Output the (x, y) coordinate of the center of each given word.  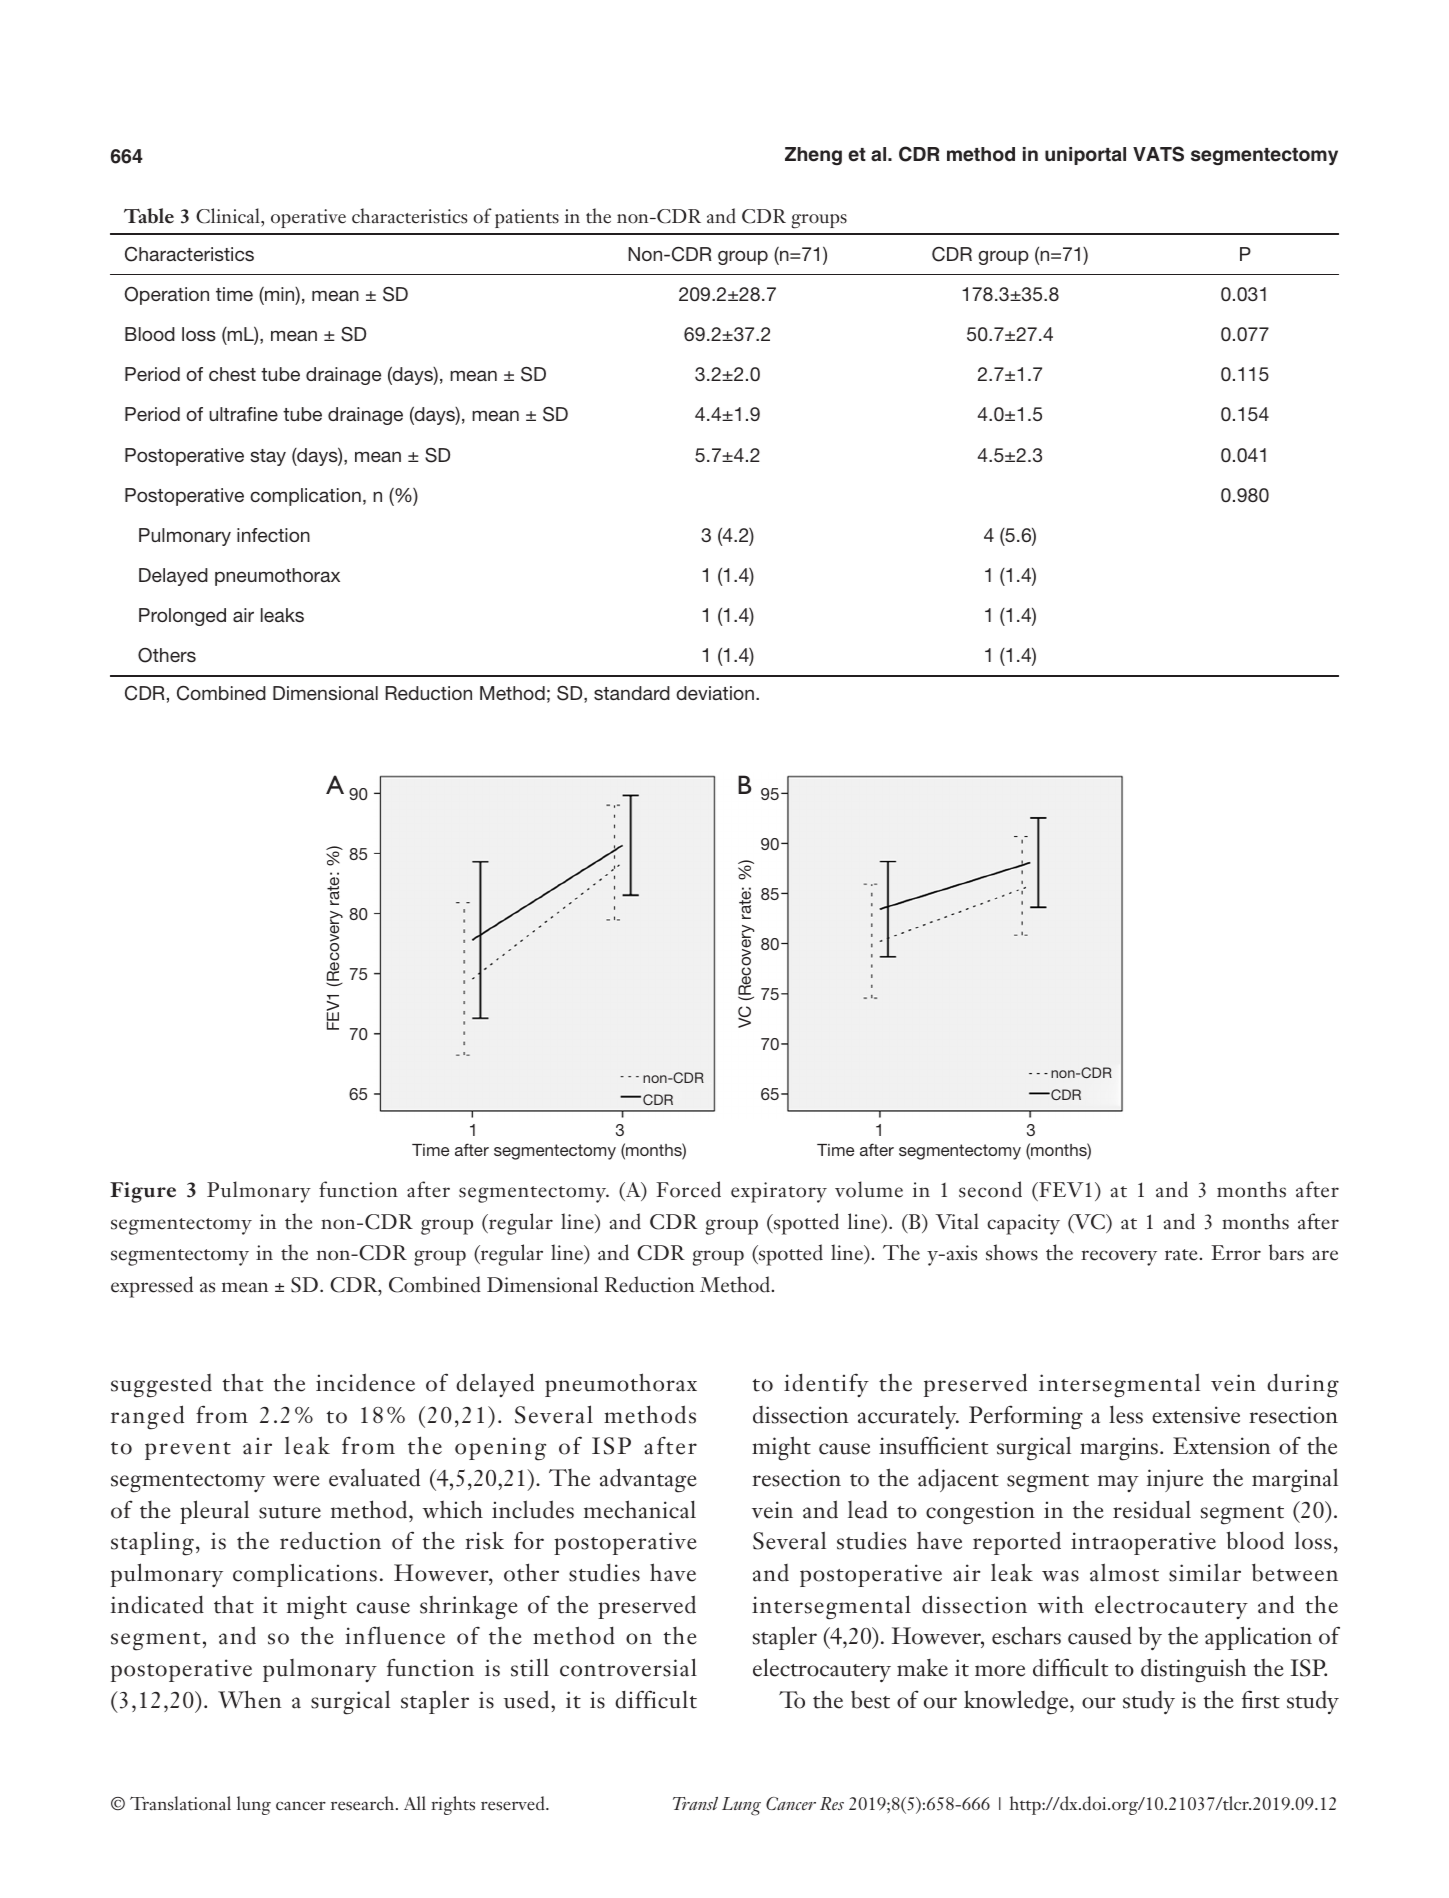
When (249, 1699)
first (1261, 1699)
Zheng (813, 156)
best (870, 1700)
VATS (1158, 154)
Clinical (229, 216)
